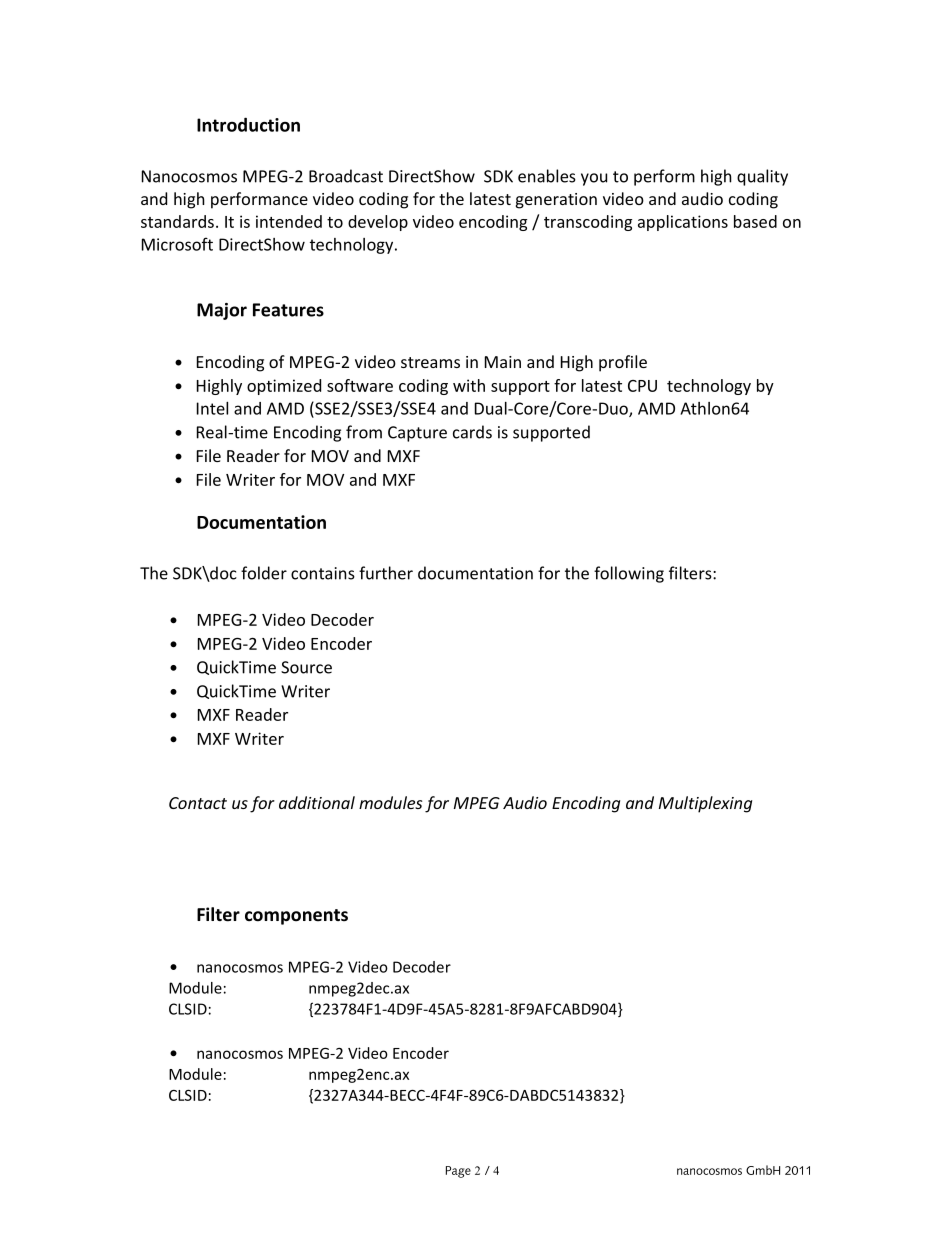 The image size is (952, 1233). I want to click on enables, so click(547, 176).
